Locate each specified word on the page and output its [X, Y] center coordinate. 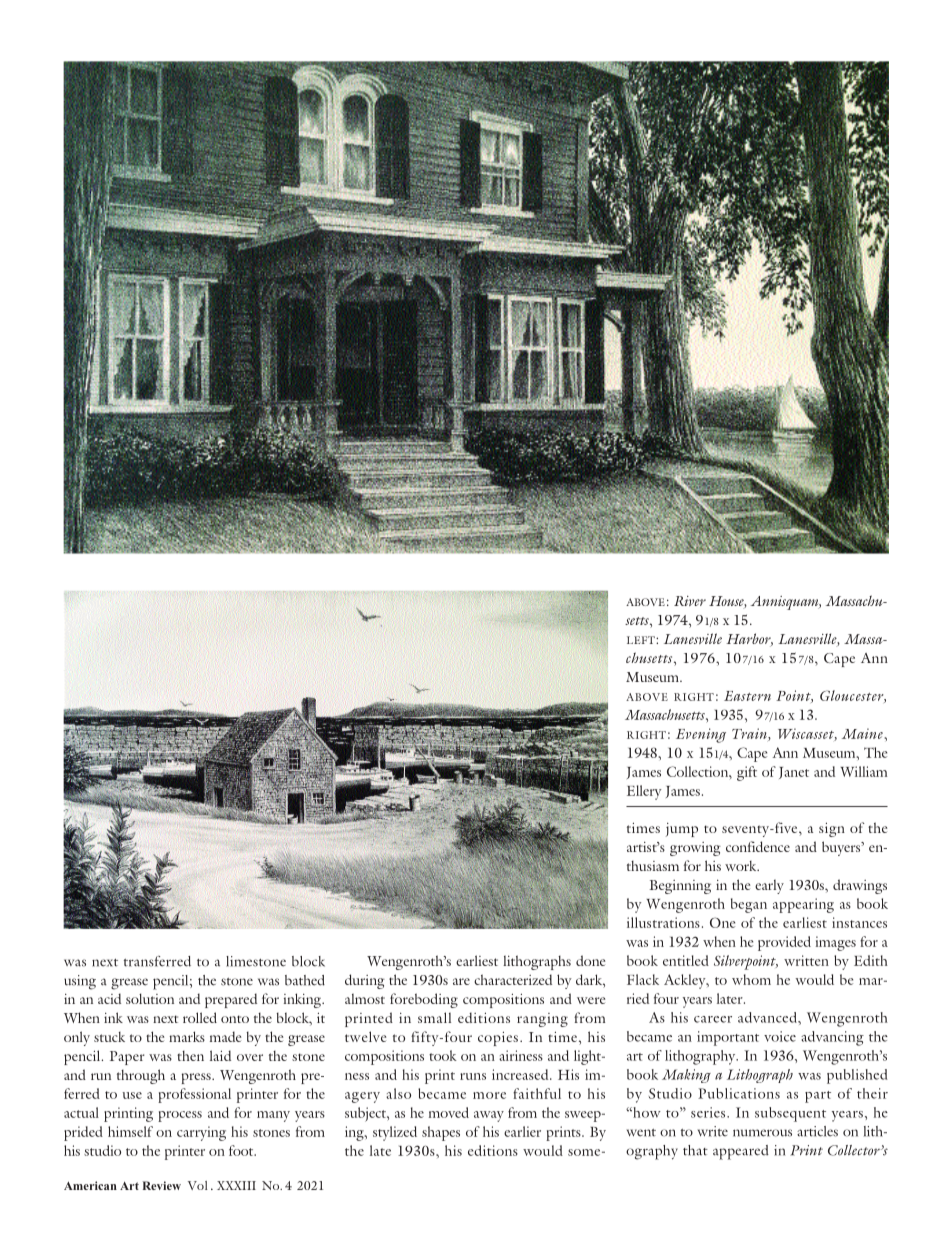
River [690, 601]
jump [682, 830]
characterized [513, 979]
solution [150, 998]
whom [751, 979]
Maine [863, 733]
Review [162, 1185]
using [80, 982]
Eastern [747, 696]
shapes [441, 1133]
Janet [794, 773]
